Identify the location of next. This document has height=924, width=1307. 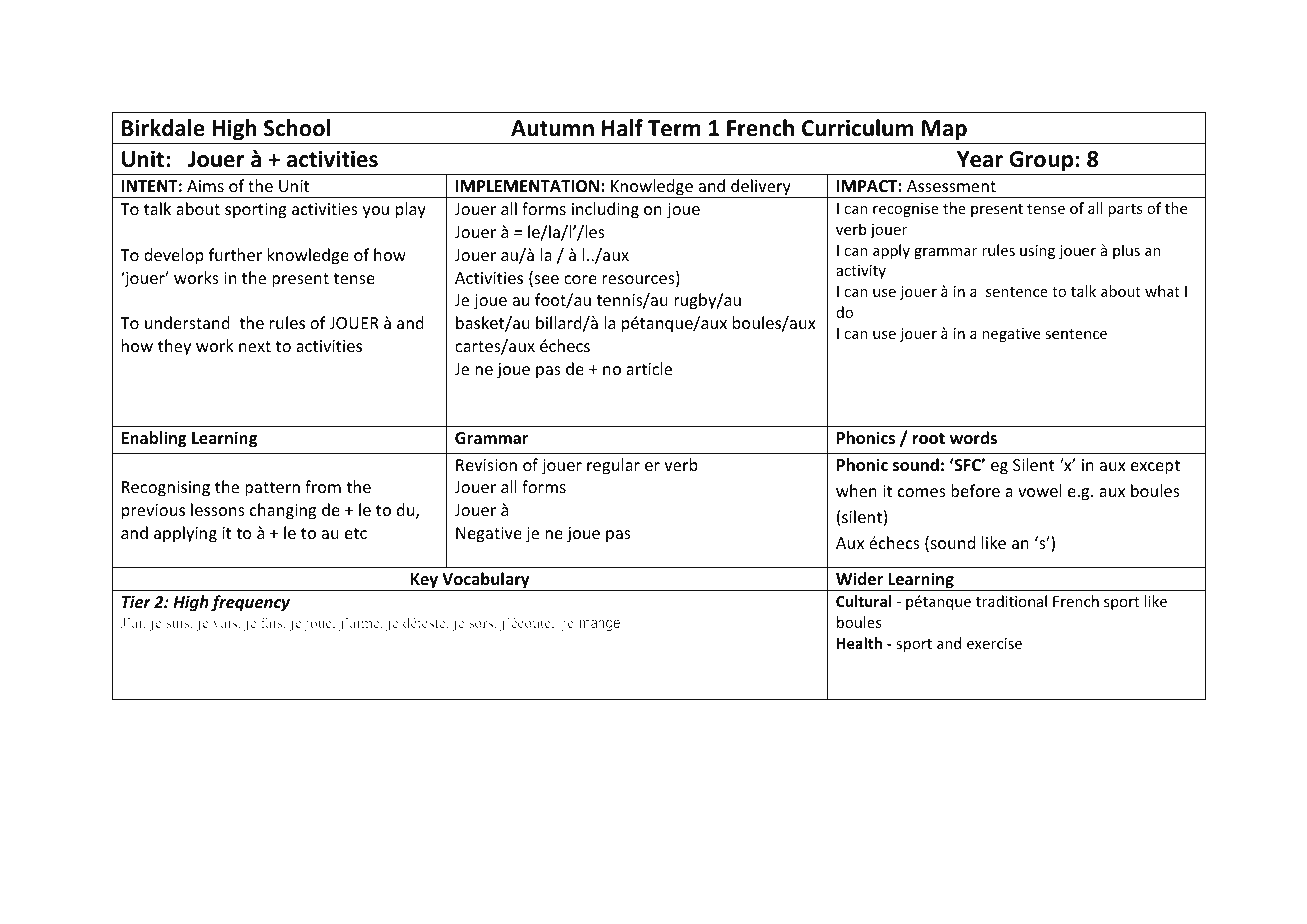
(255, 346).
